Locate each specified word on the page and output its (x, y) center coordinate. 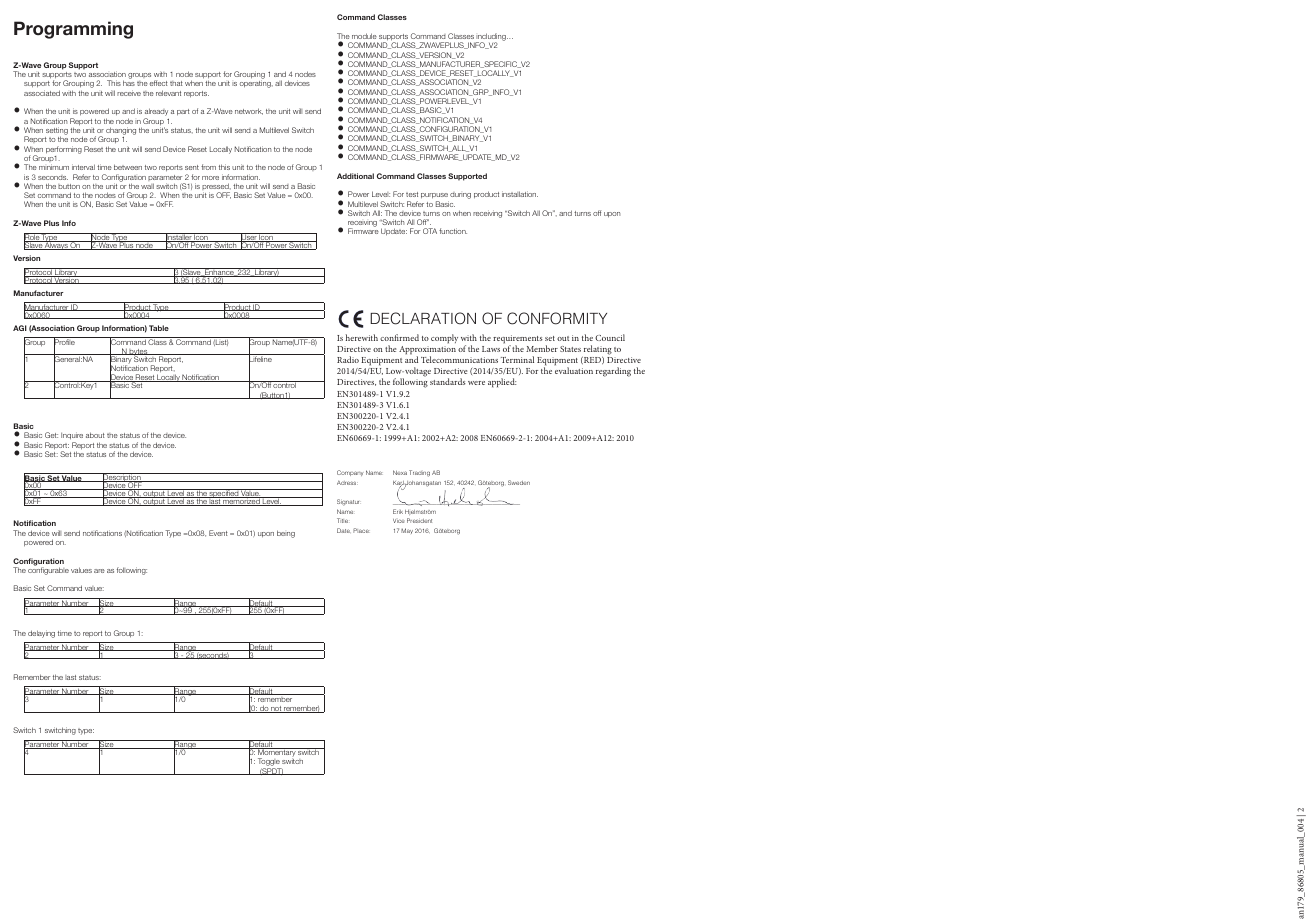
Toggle (269, 763)
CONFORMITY (557, 318)
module (364, 36)
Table (159, 328)
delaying (41, 634)
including (491, 38)
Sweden (519, 482)
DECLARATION (423, 318)
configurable (48, 570)
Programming (73, 30)
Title (342, 520)
